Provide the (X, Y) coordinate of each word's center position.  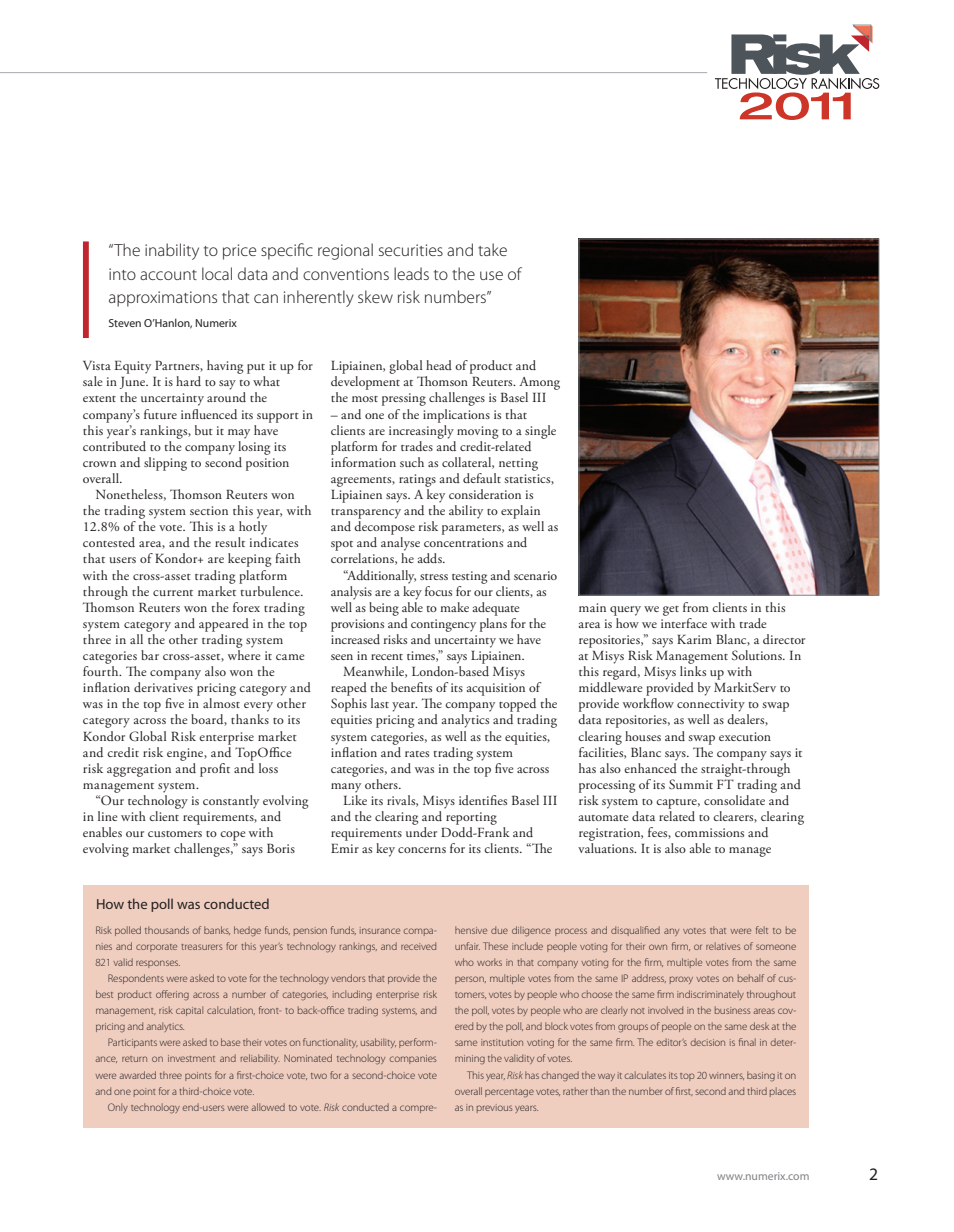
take (492, 249)
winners (726, 1076)
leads (411, 273)
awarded (137, 1075)
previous (495, 1108)
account (168, 275)
